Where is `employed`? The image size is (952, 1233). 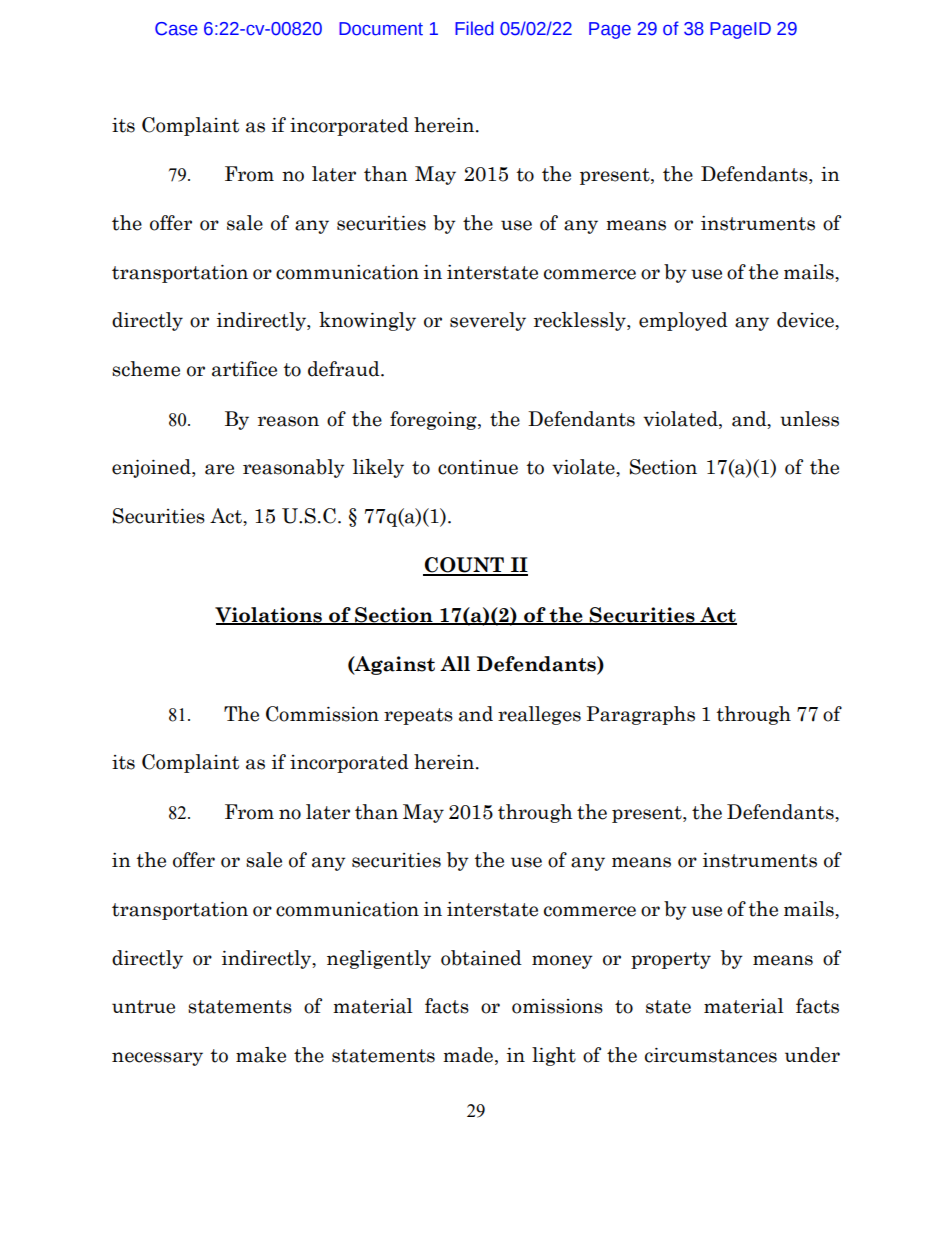
employed is located at coordinates (683, 321).
